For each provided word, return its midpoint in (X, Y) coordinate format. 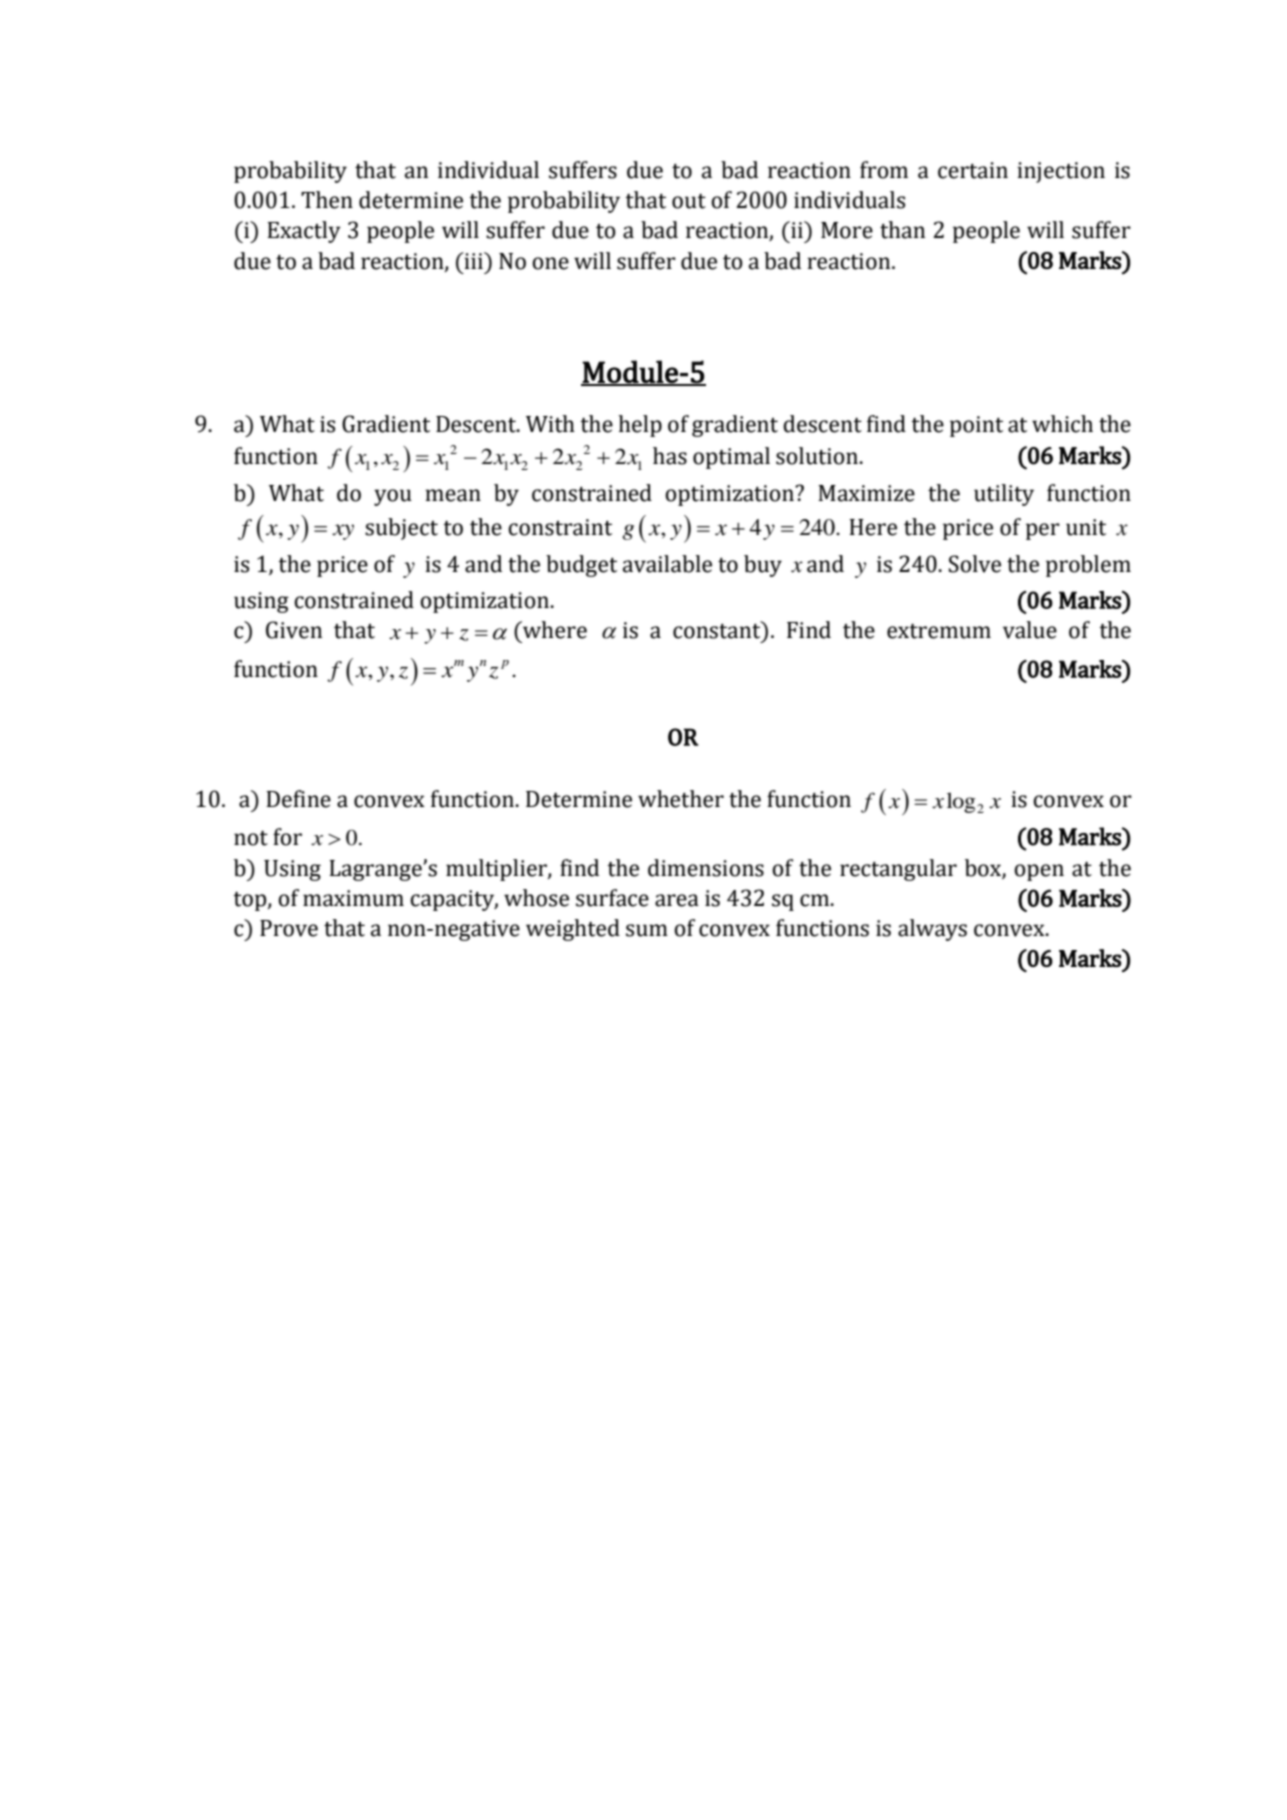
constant (718, 630)
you (393, 497)
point (976, 426)
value (1030, 630)
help (640, 426)
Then (327, 200)
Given (294, 630)
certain (973, 170)
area (677, 900)
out (689, 201)
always (932, 930)
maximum (353, 898)
